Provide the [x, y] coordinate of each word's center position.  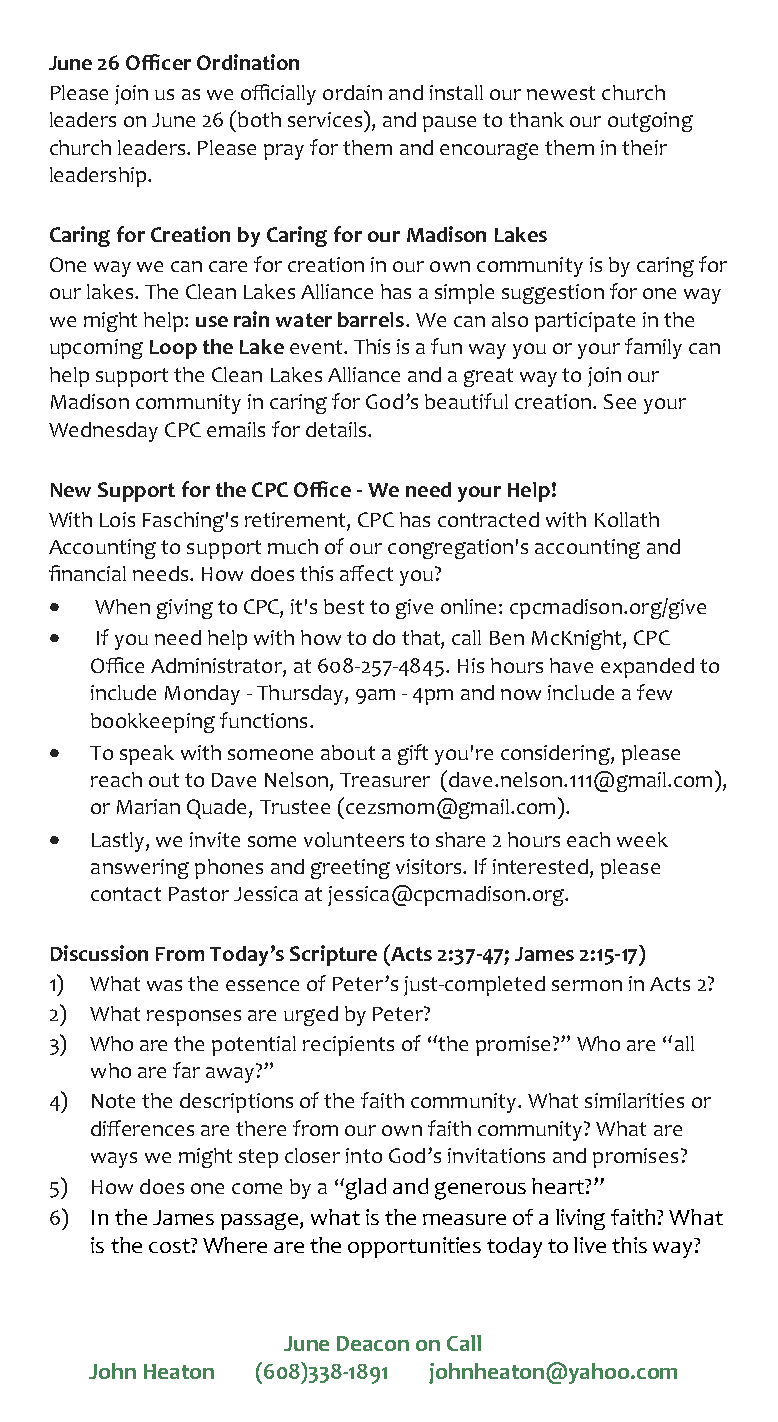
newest [561, 93]
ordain [352, 92]
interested [542, 868]
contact [126, 894]
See [620, 401]
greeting [350, 869]
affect [366, 573]
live [590, 1245]
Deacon [373, 1343]
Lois [117, 519]
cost [170, 1245]
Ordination [248, 62]
